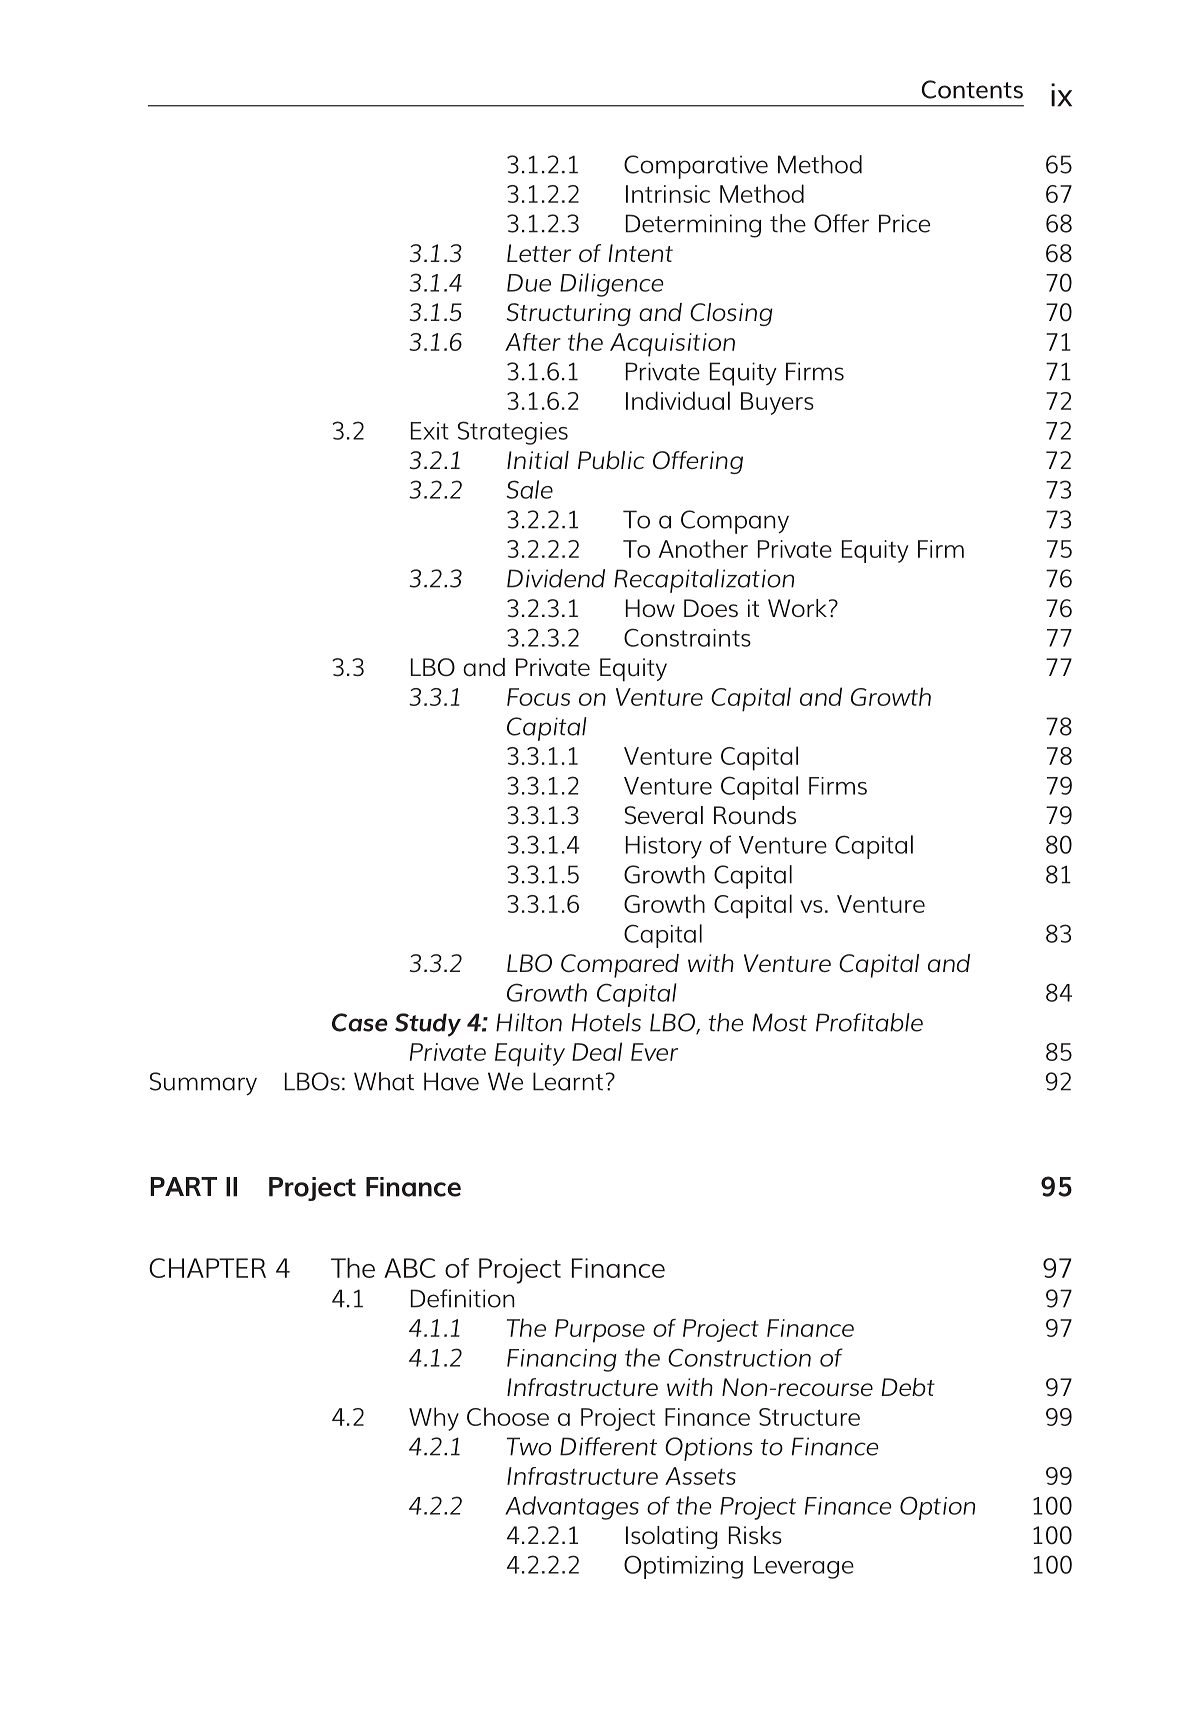 Image resolution: width=1181 pixels, height=1715 pixels. I want to click on Case, so click(360, 1022).
